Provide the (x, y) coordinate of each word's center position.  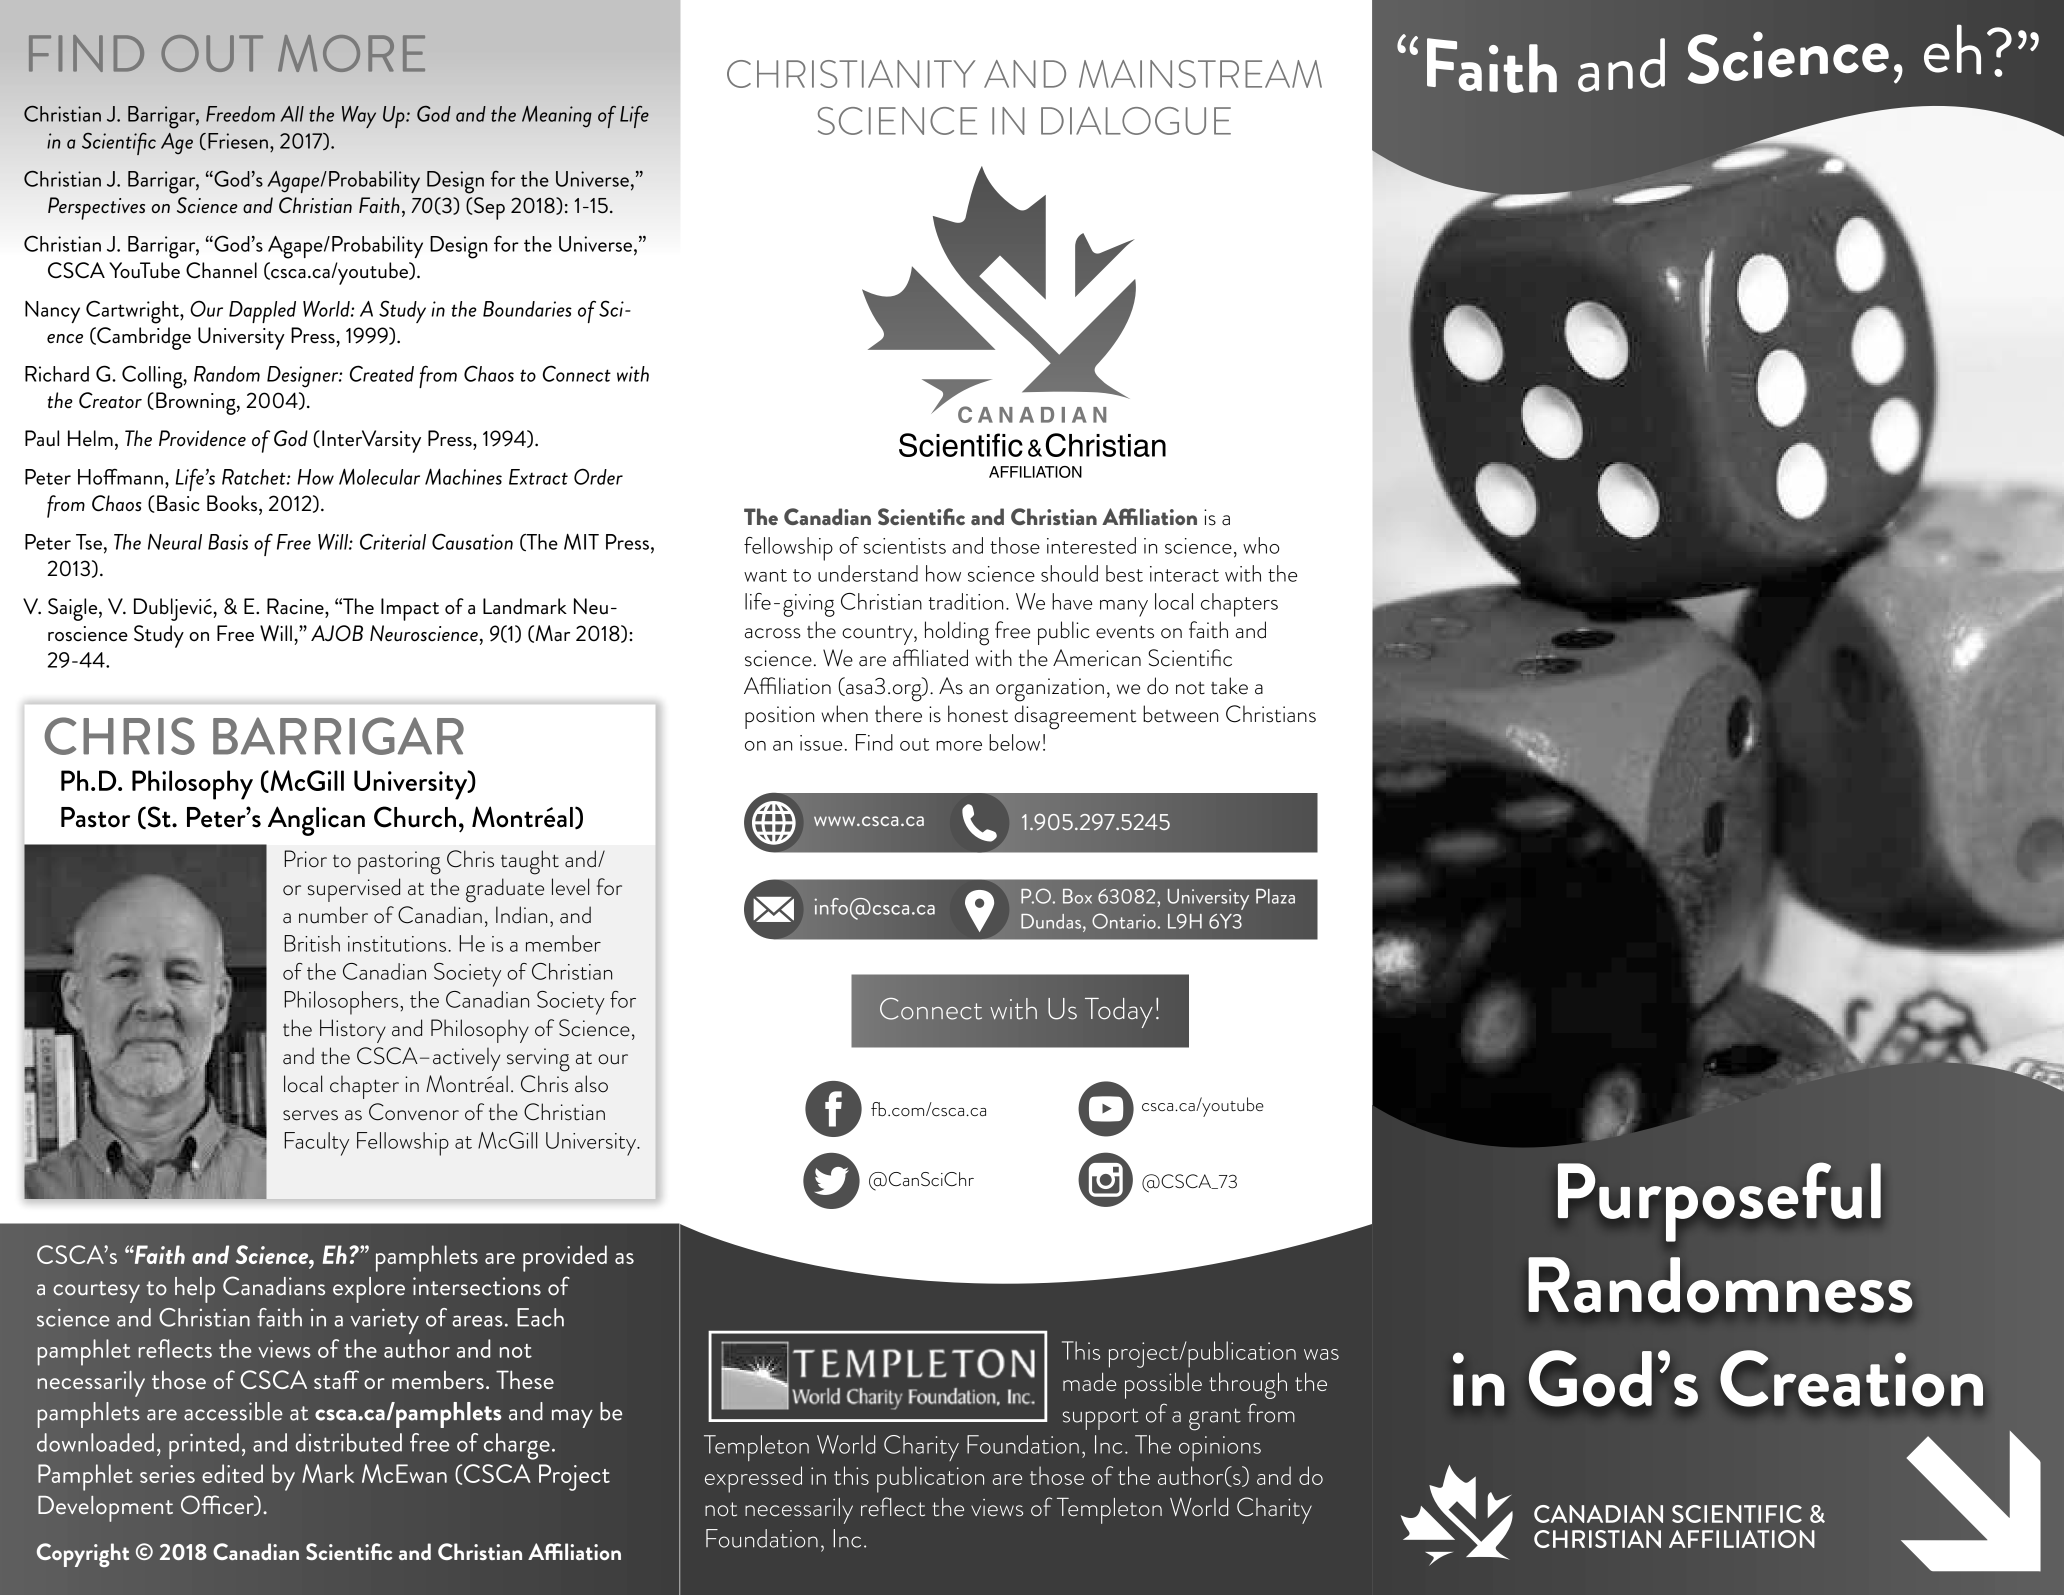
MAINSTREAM (1200, 74)
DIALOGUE (1136, 121)
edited (232, 1473)
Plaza (1275, 896)
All (292, 114)
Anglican (316, 821)
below (1014, 742)
